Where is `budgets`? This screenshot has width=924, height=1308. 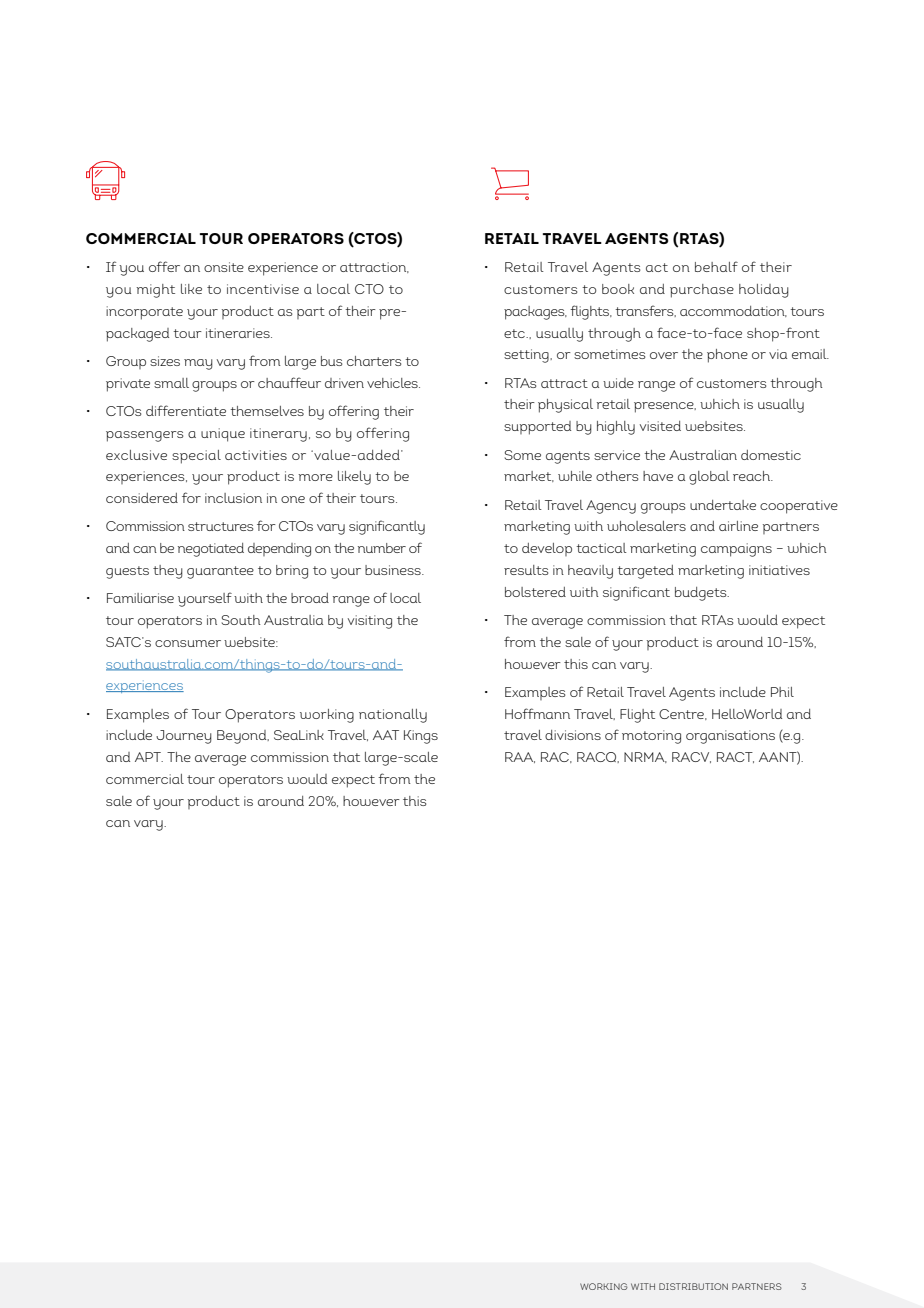 budgets is located at coordinates (702, 594).
